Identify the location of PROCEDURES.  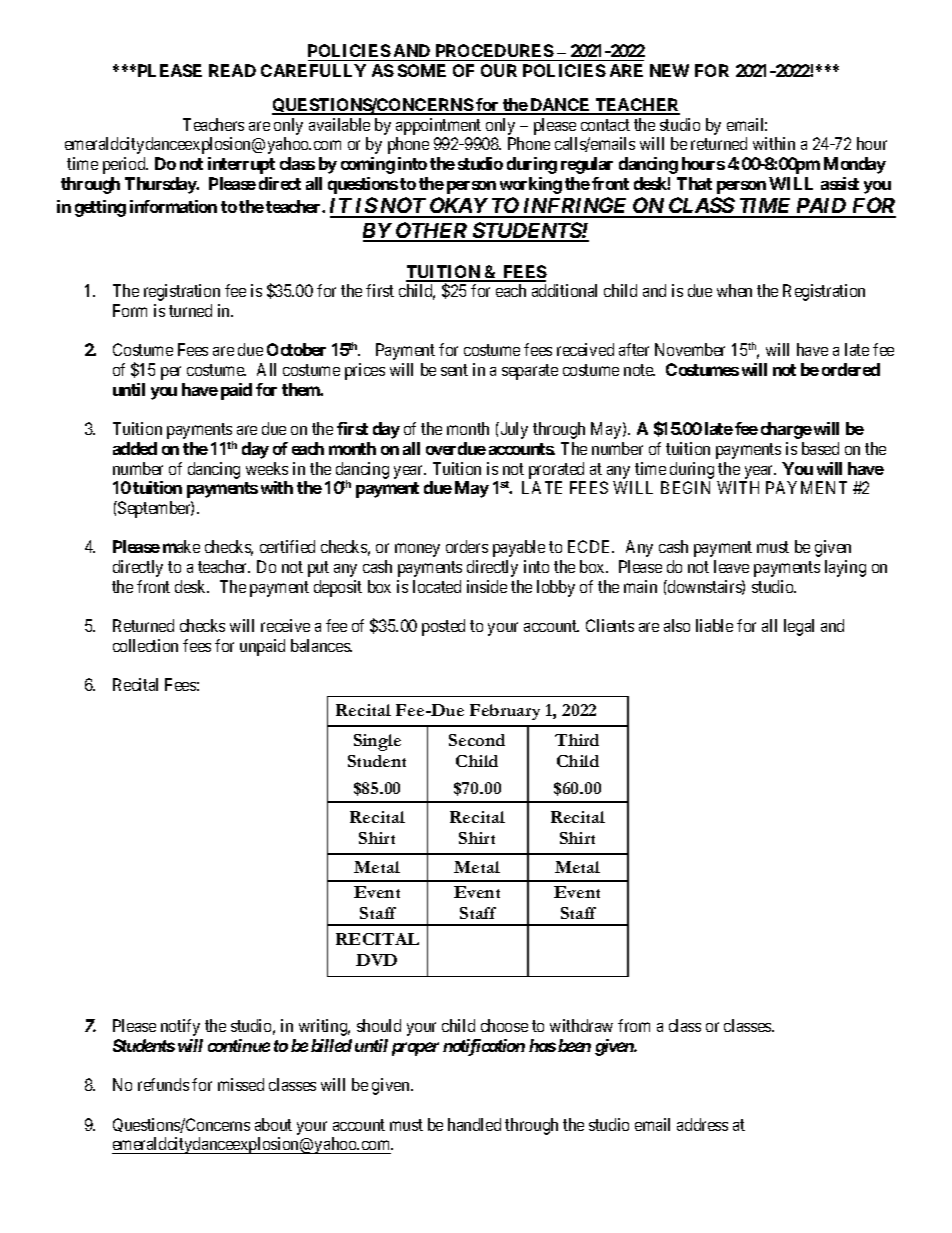
(493, 52).
